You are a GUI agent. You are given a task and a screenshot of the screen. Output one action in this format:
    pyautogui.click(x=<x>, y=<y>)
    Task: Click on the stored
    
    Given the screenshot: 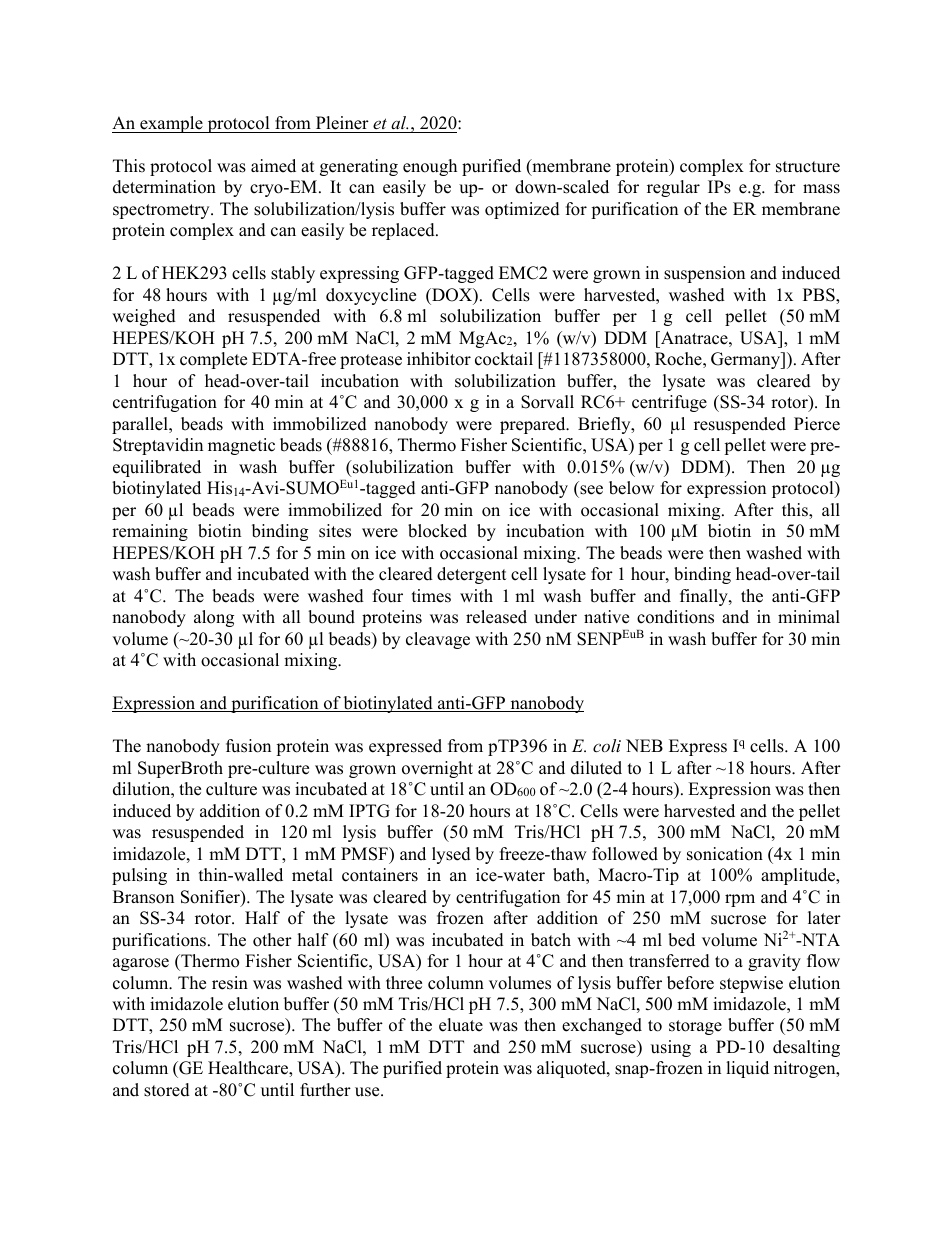 What is the action you would take?
    pyautogui.click(x=167, y=1090)
